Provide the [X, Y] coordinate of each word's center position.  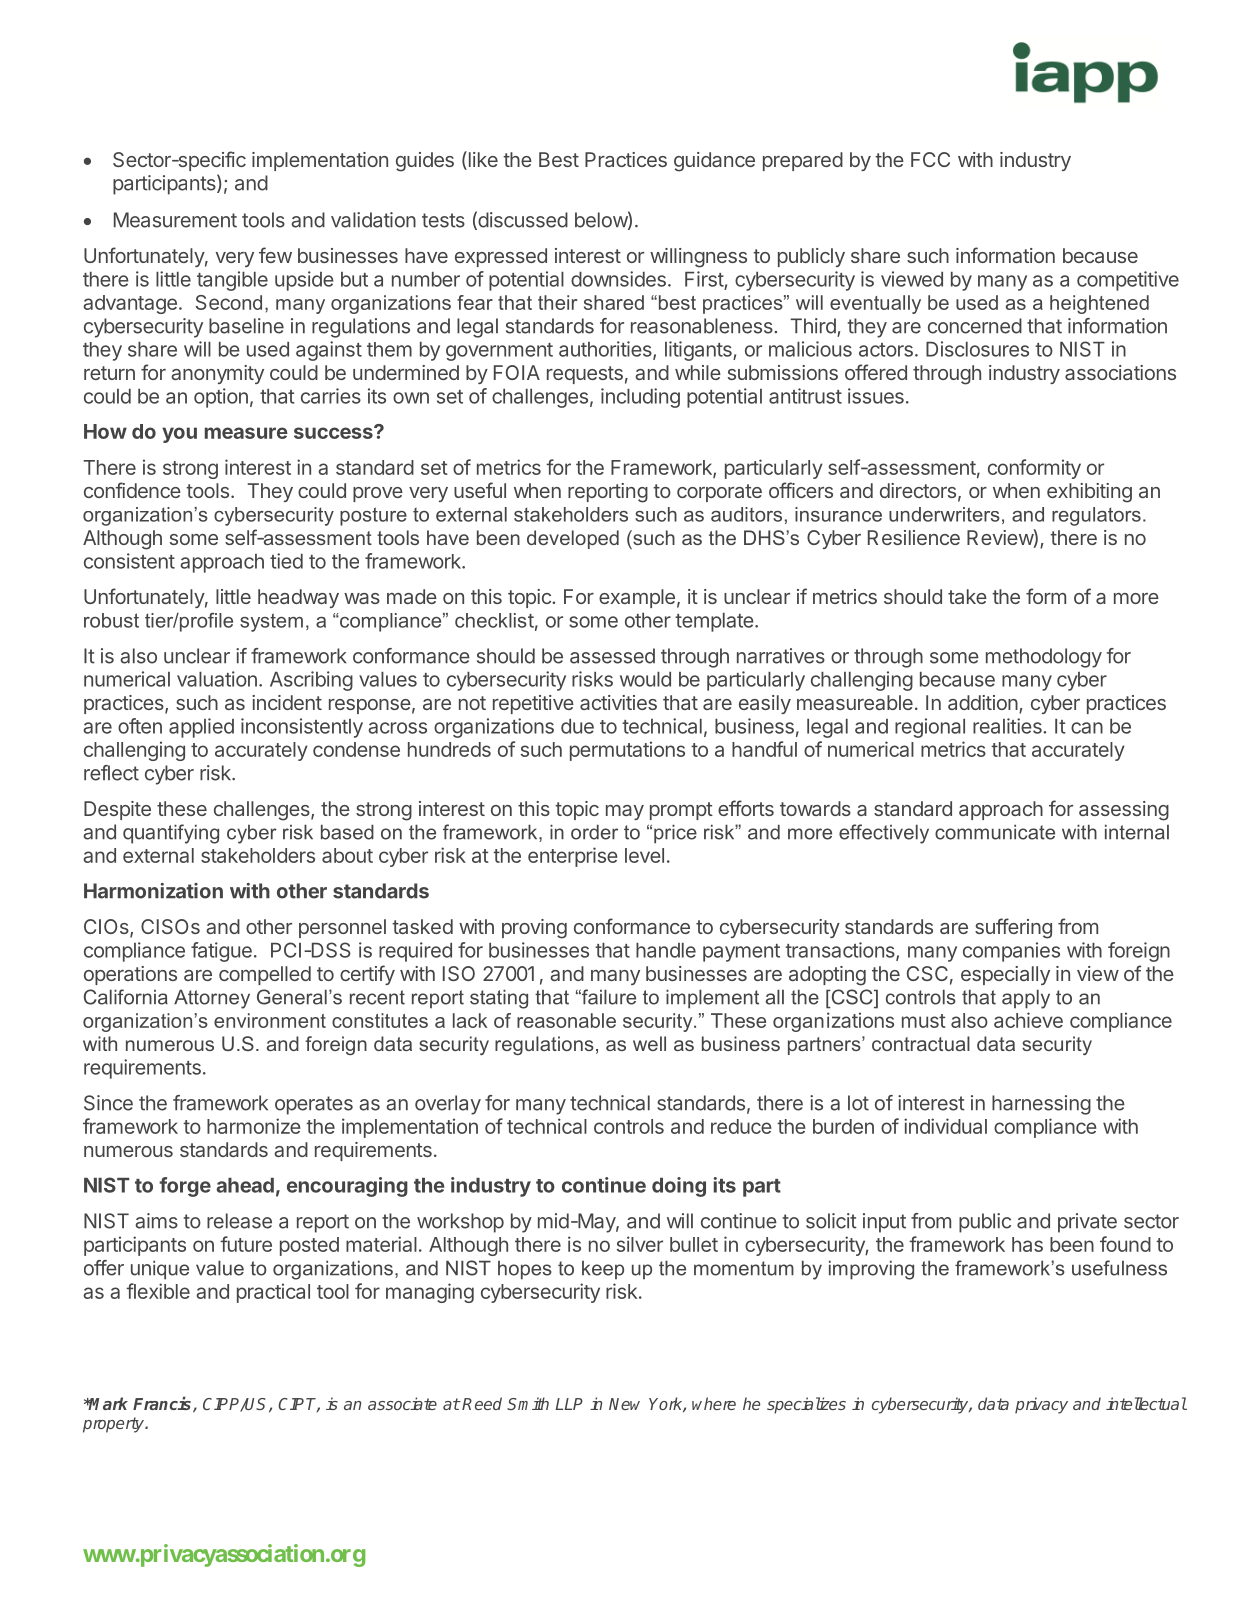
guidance [714, 162]
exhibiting [1089, 493]
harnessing [1041, 1105]
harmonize [254, 1126]
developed [573, 539]
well [649, 1043]
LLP [569, 1404]
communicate [995, 832]
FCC [930, 159]
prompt [681, 811]
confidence [132, 490]
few [275, 255]
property [114, 1425]
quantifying [171, 834]
